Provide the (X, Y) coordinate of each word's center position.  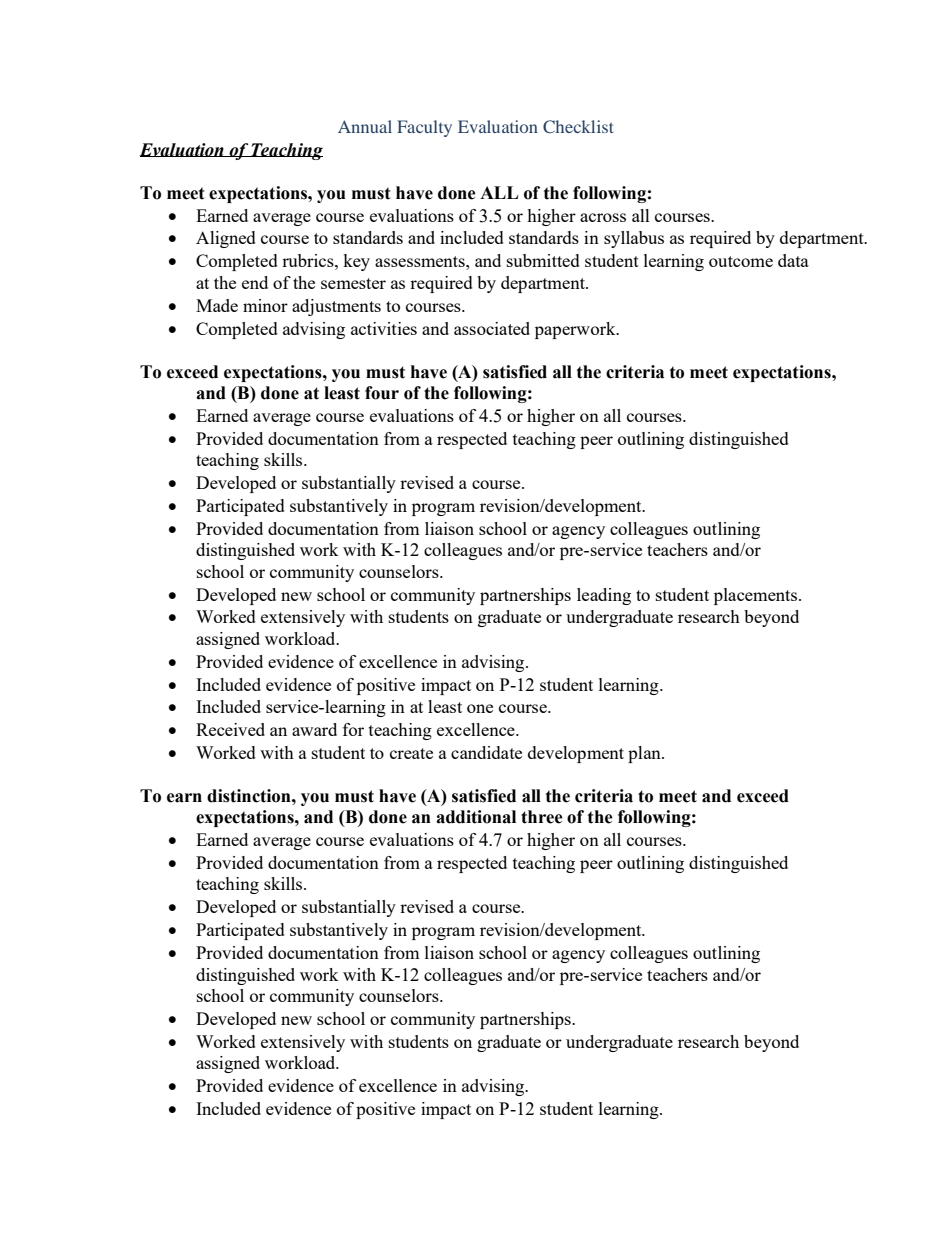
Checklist (578, 126)
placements (755, 596)
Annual (365, 126)
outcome (741, 261)
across (603, 217)
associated (492, 328)
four (382, 393)
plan (645, 754)
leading (604, 596)
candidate (486, 752)
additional (476, 817)
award (314, 729)
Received (230, 729)
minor (265, 305)
